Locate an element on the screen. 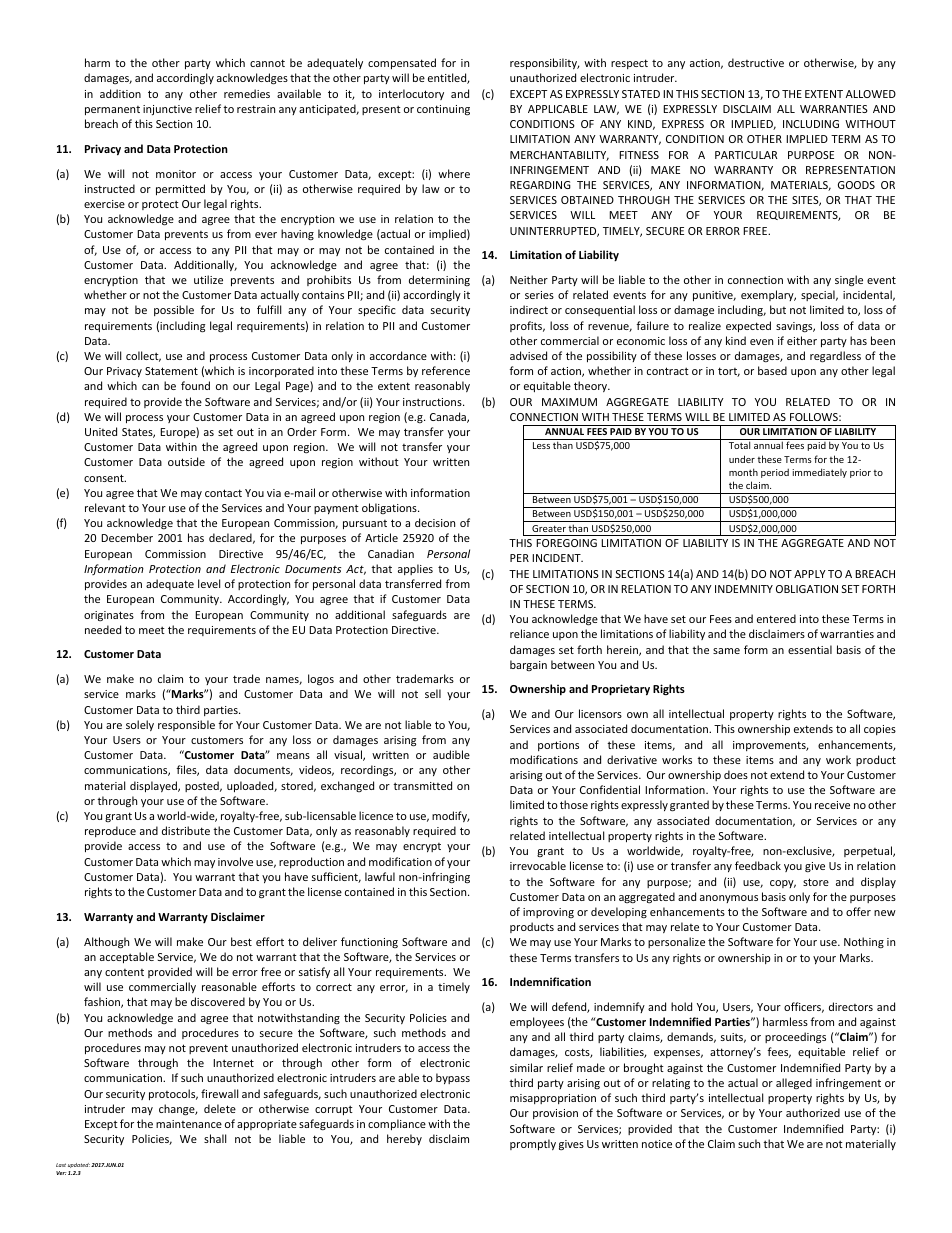  copies is located at coordinates (880, 730).
